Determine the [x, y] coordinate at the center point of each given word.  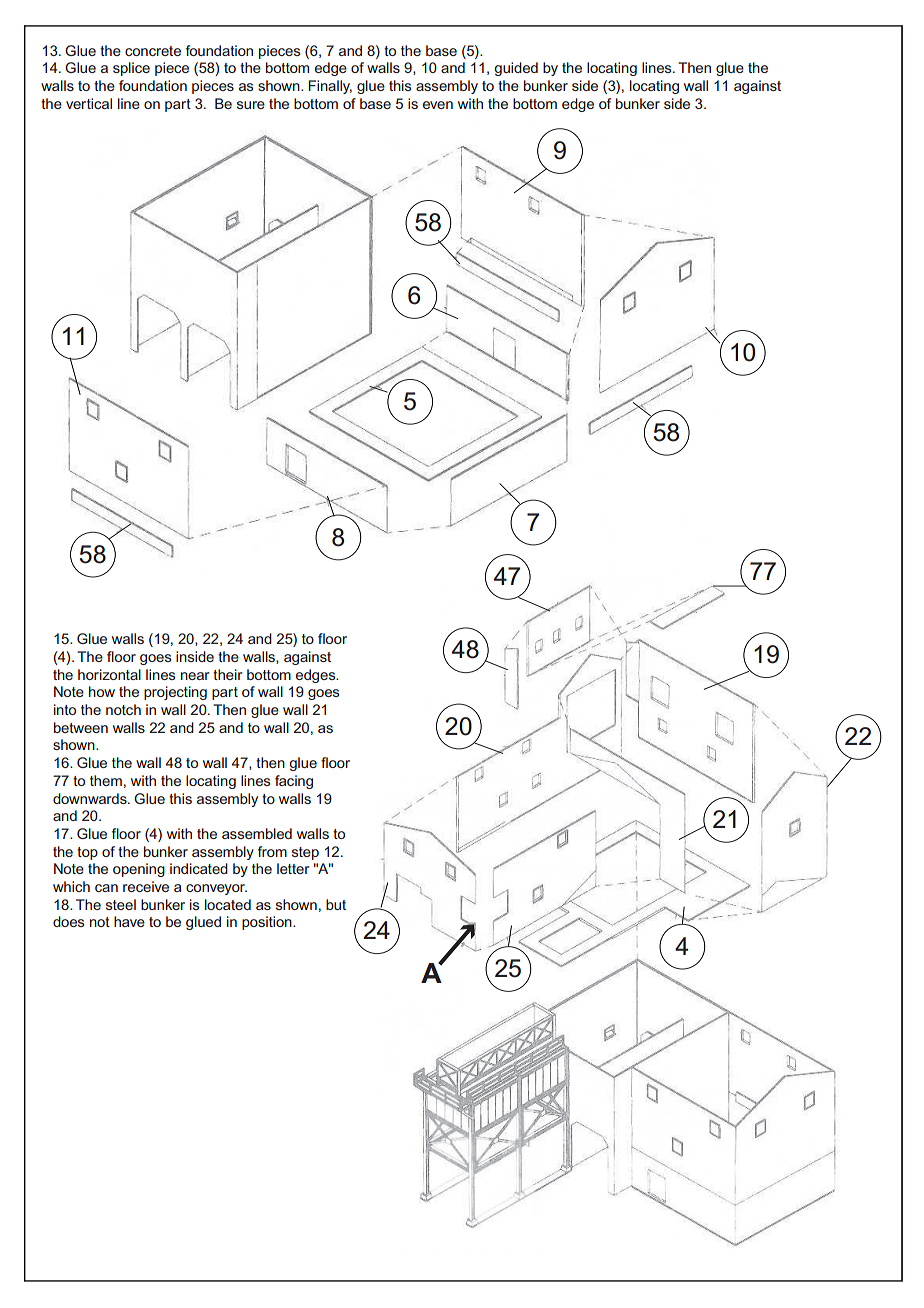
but [336, 904]
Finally [330, 87]
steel [121, 904]
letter [293, 868]
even [438, 105]
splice [131, 69]
